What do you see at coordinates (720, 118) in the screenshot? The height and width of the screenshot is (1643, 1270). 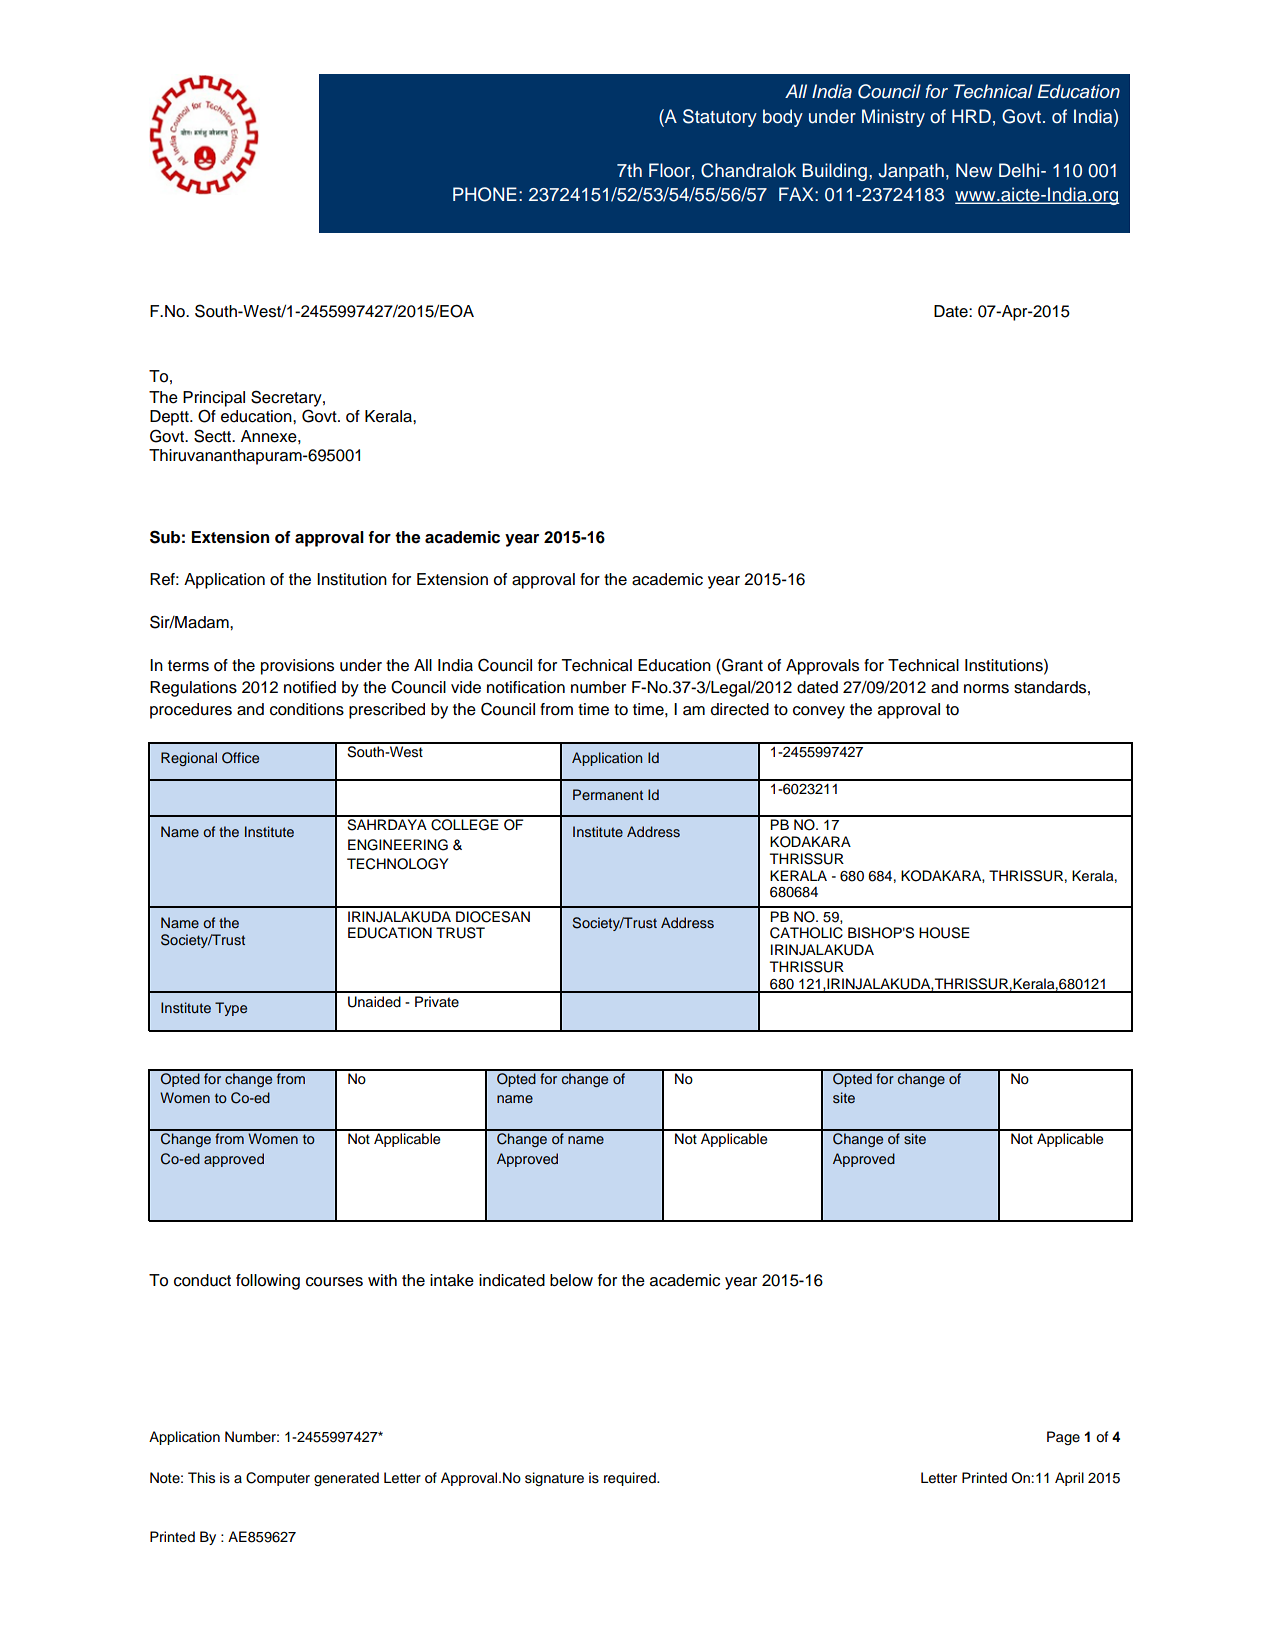 I see `Statutory` at bounding box center [720, 118].
